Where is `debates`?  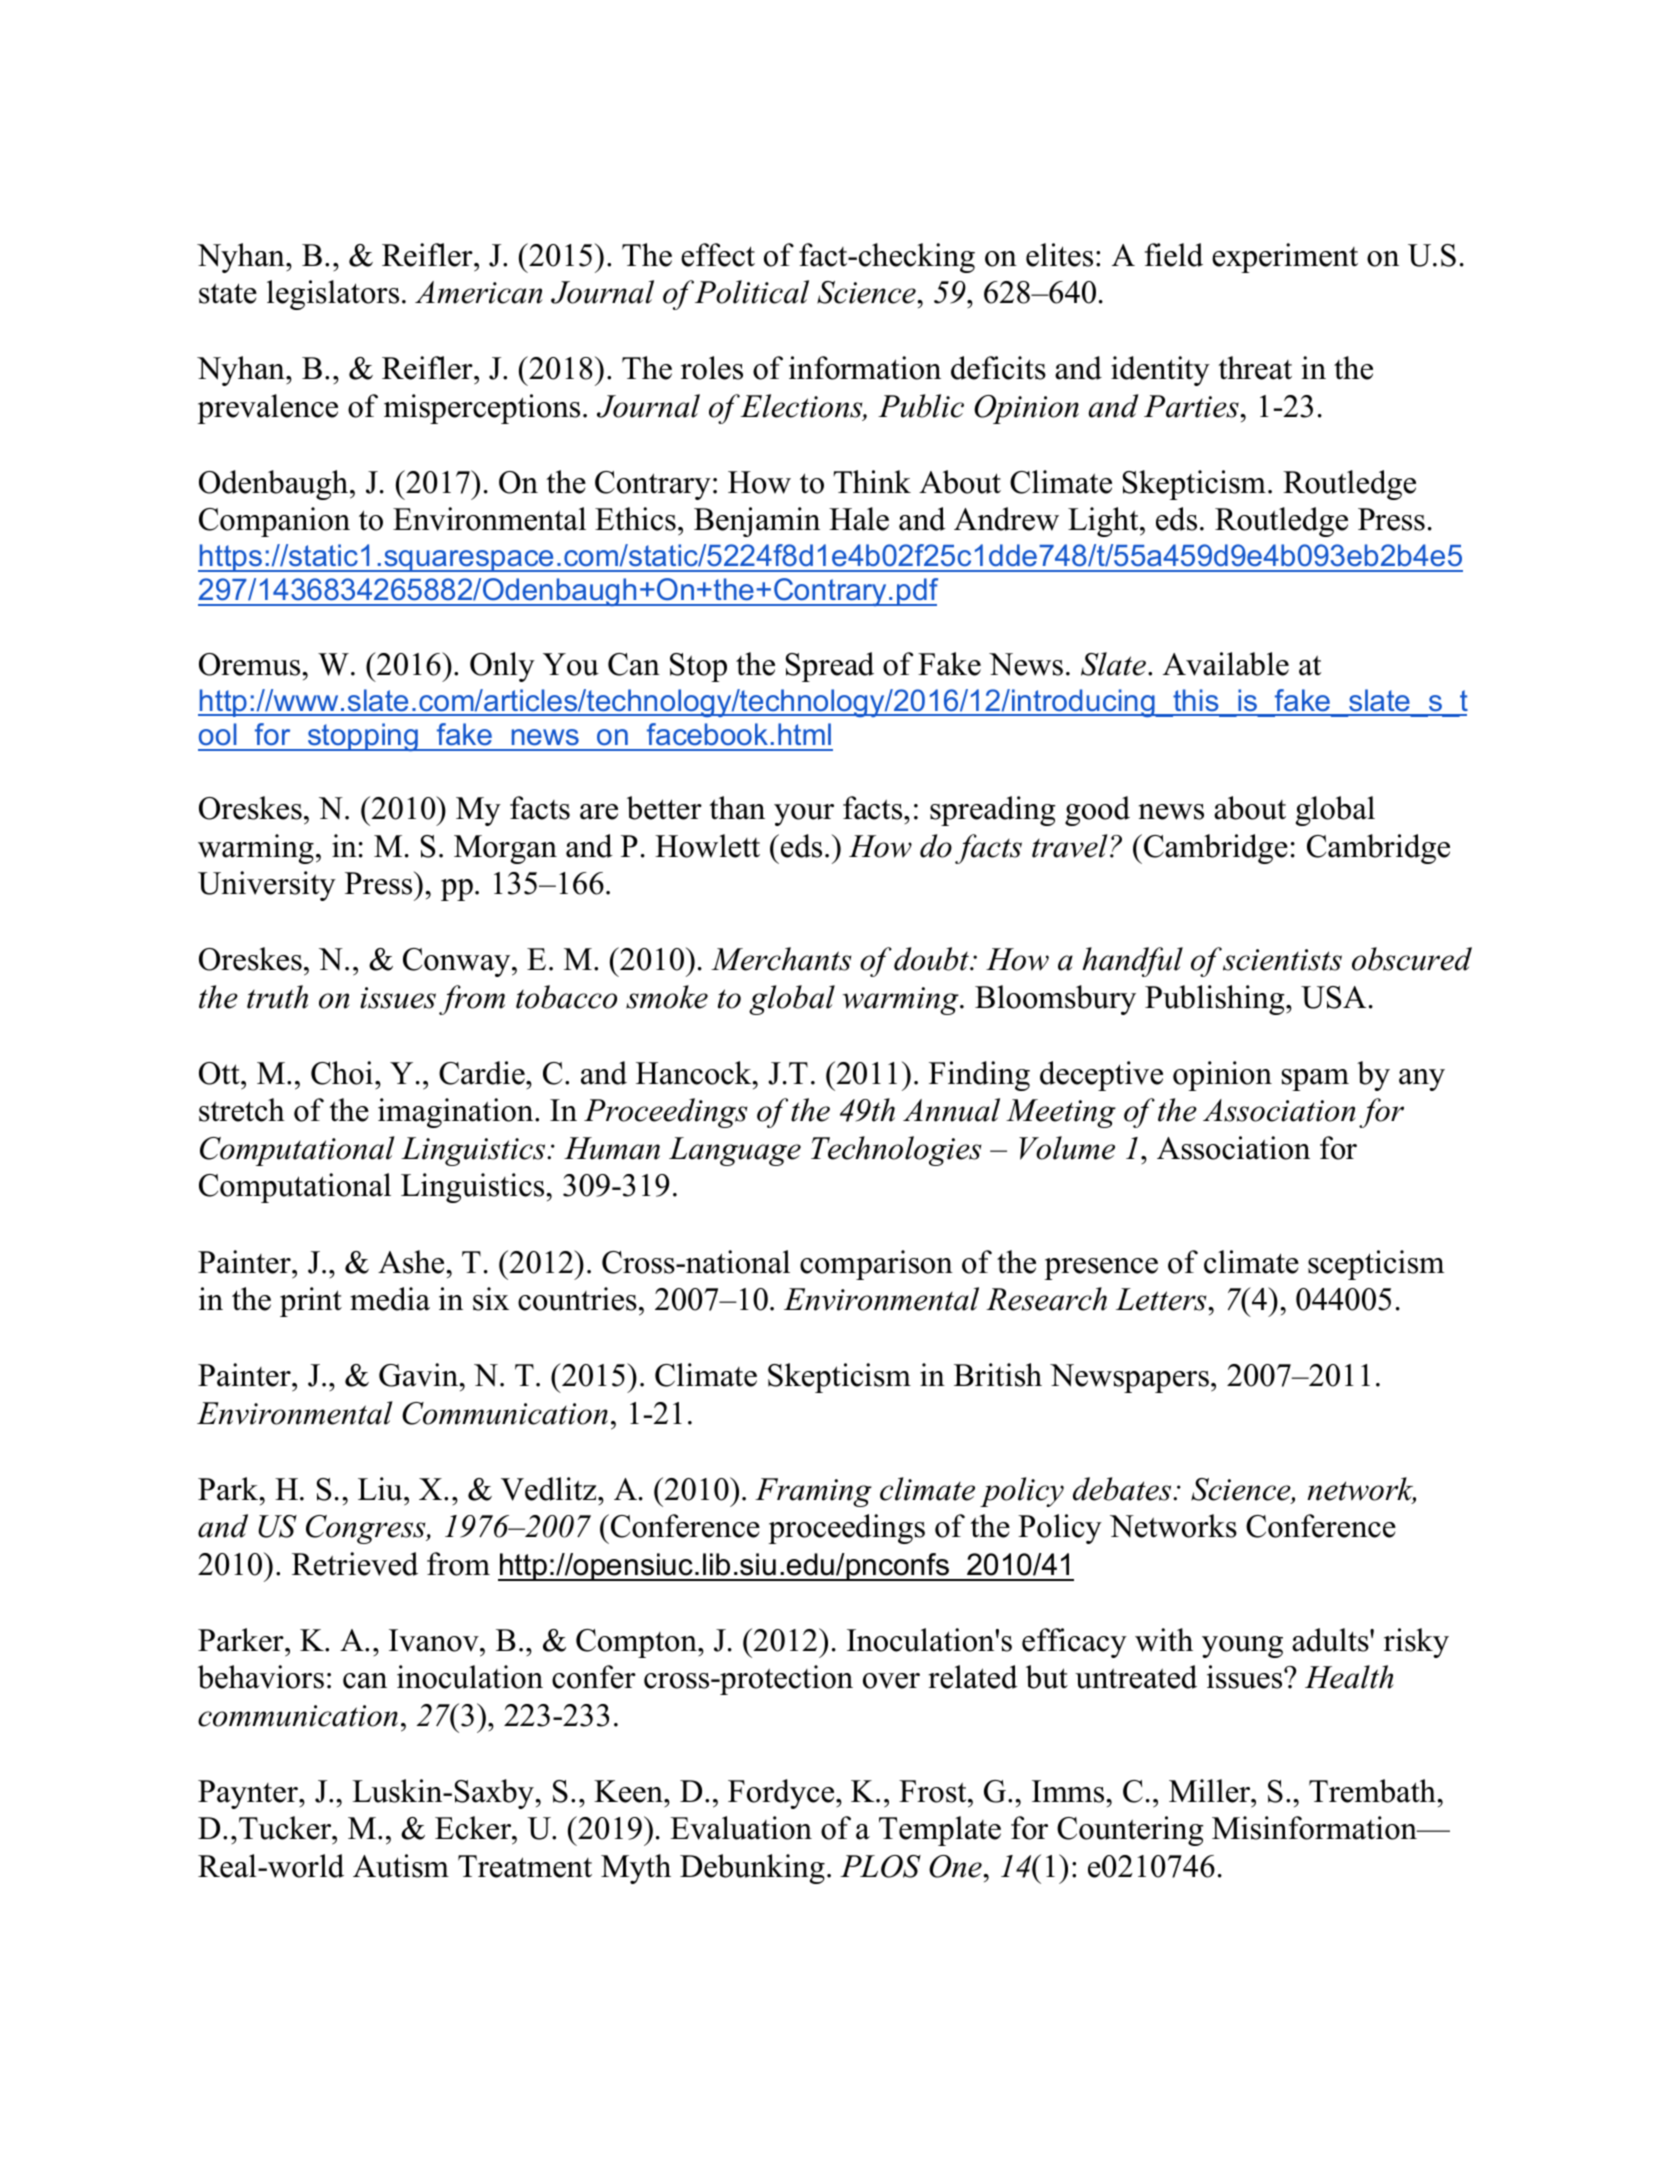 debates is located at coordinates (1123, 1489).
